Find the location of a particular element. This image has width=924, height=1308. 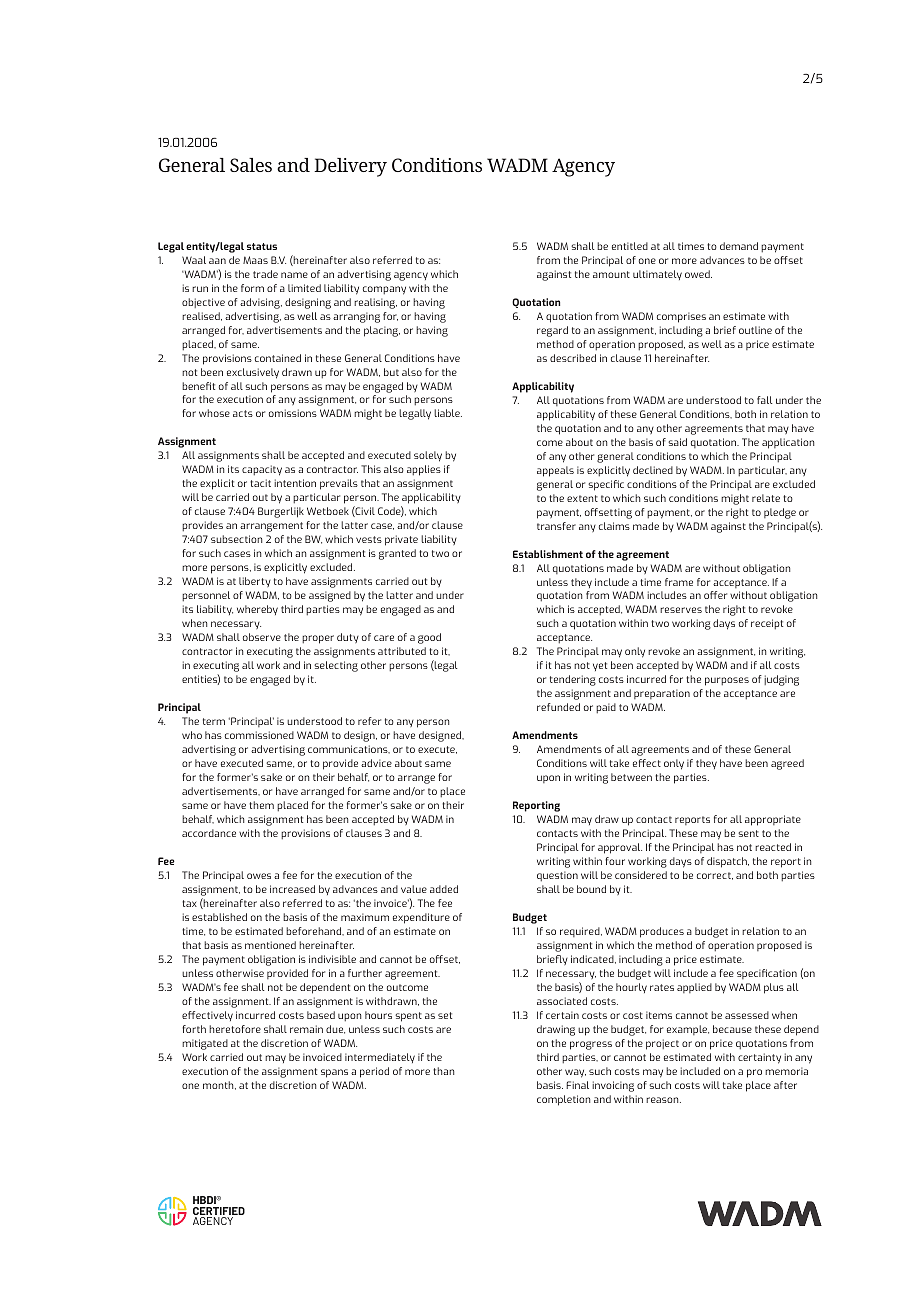

subsection is located at coordinates (236, 539).
